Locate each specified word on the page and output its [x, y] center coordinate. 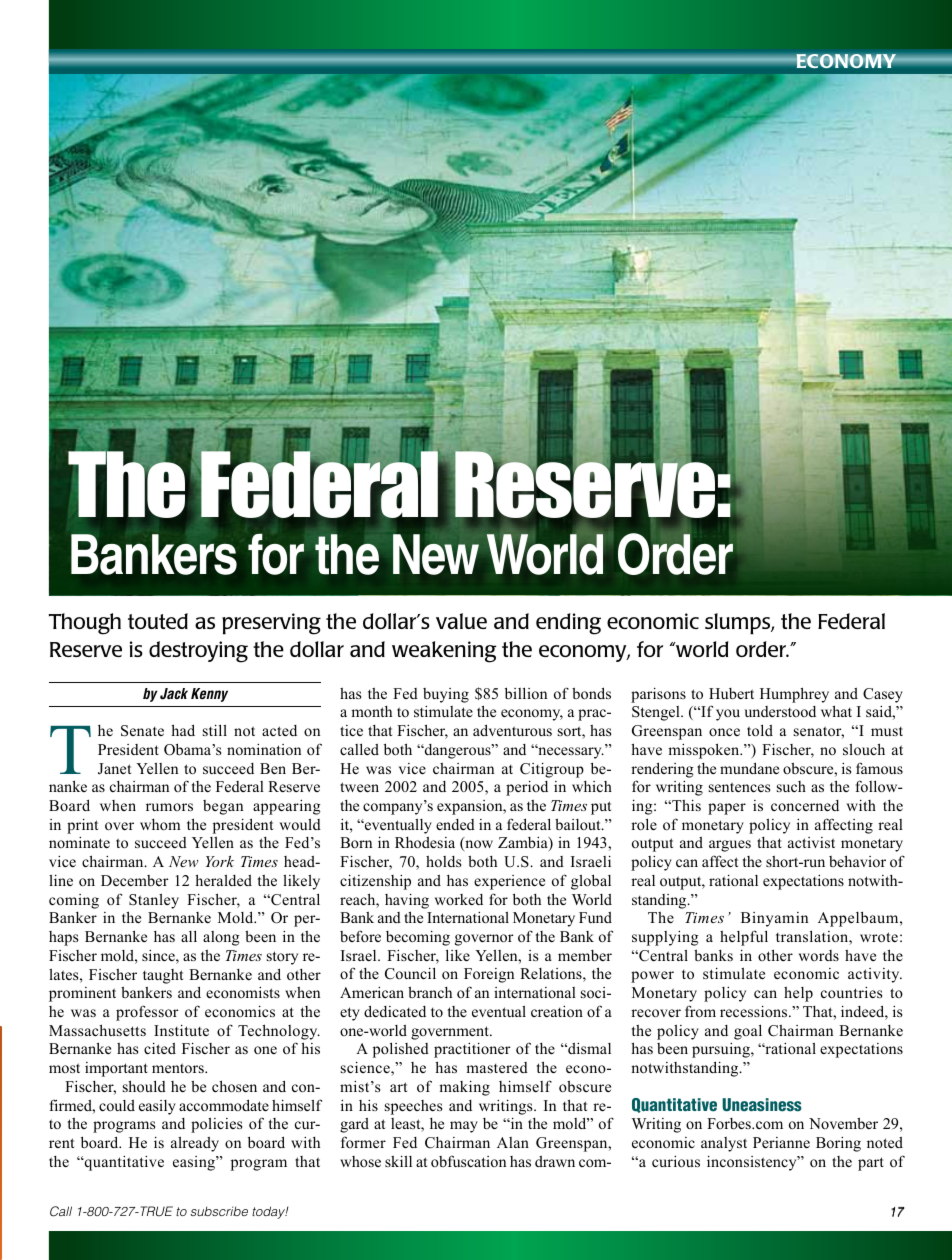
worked [459, 899]
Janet [114, 769]
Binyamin [774, 919]
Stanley [154, 901]
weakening [444, 652]
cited [160, 1048]
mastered [497, 1067]
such [791, 786]
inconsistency [753, 1163]
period [527, 788]
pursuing [722, 1050]
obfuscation [468, 1161]
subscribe [219, 1211]
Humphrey [794, 695]
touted [158, 621]
